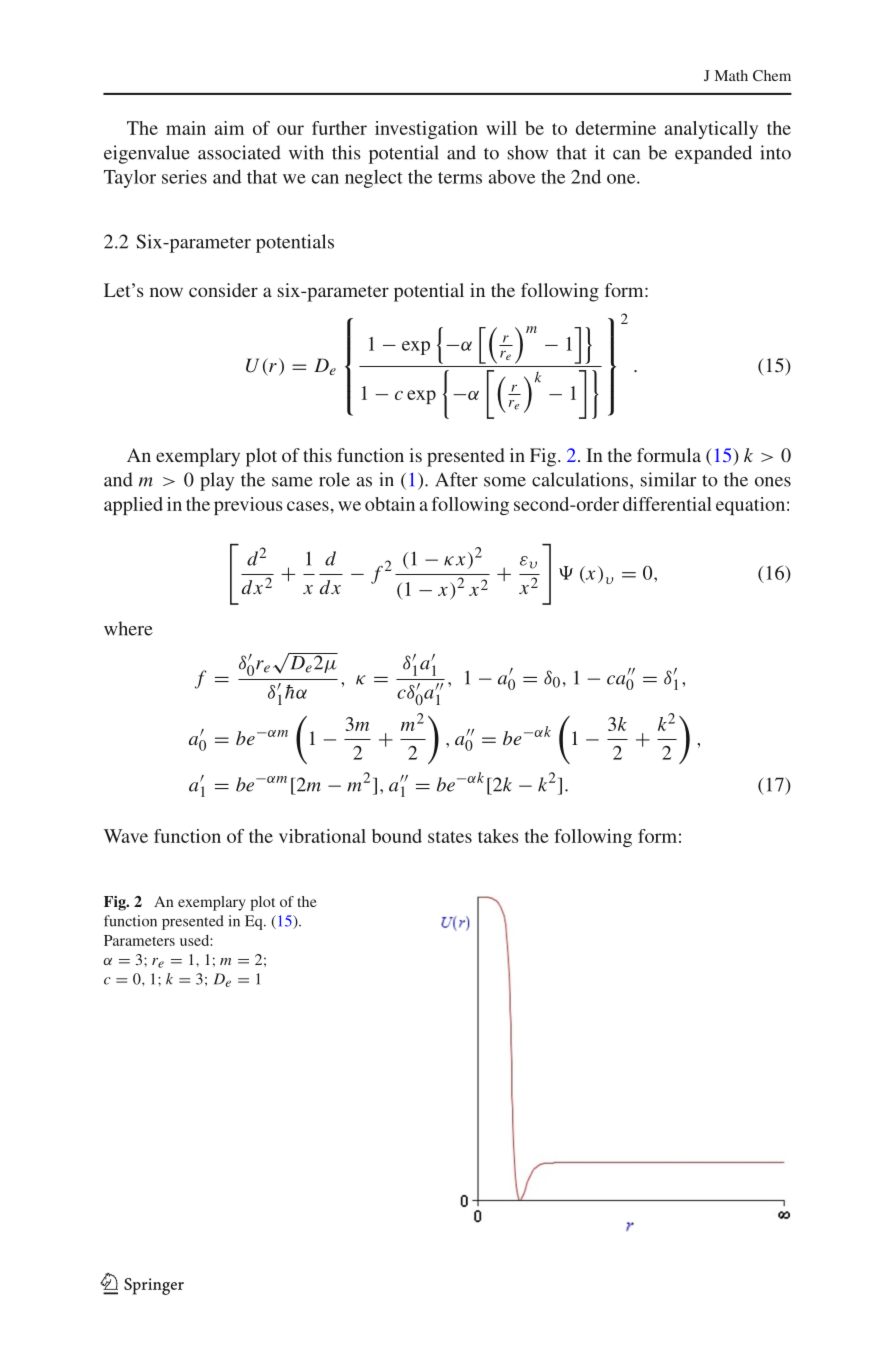  What do you see at coordinates (450, 837) in the image?
I see `states` at bounding box center [450, 837].
